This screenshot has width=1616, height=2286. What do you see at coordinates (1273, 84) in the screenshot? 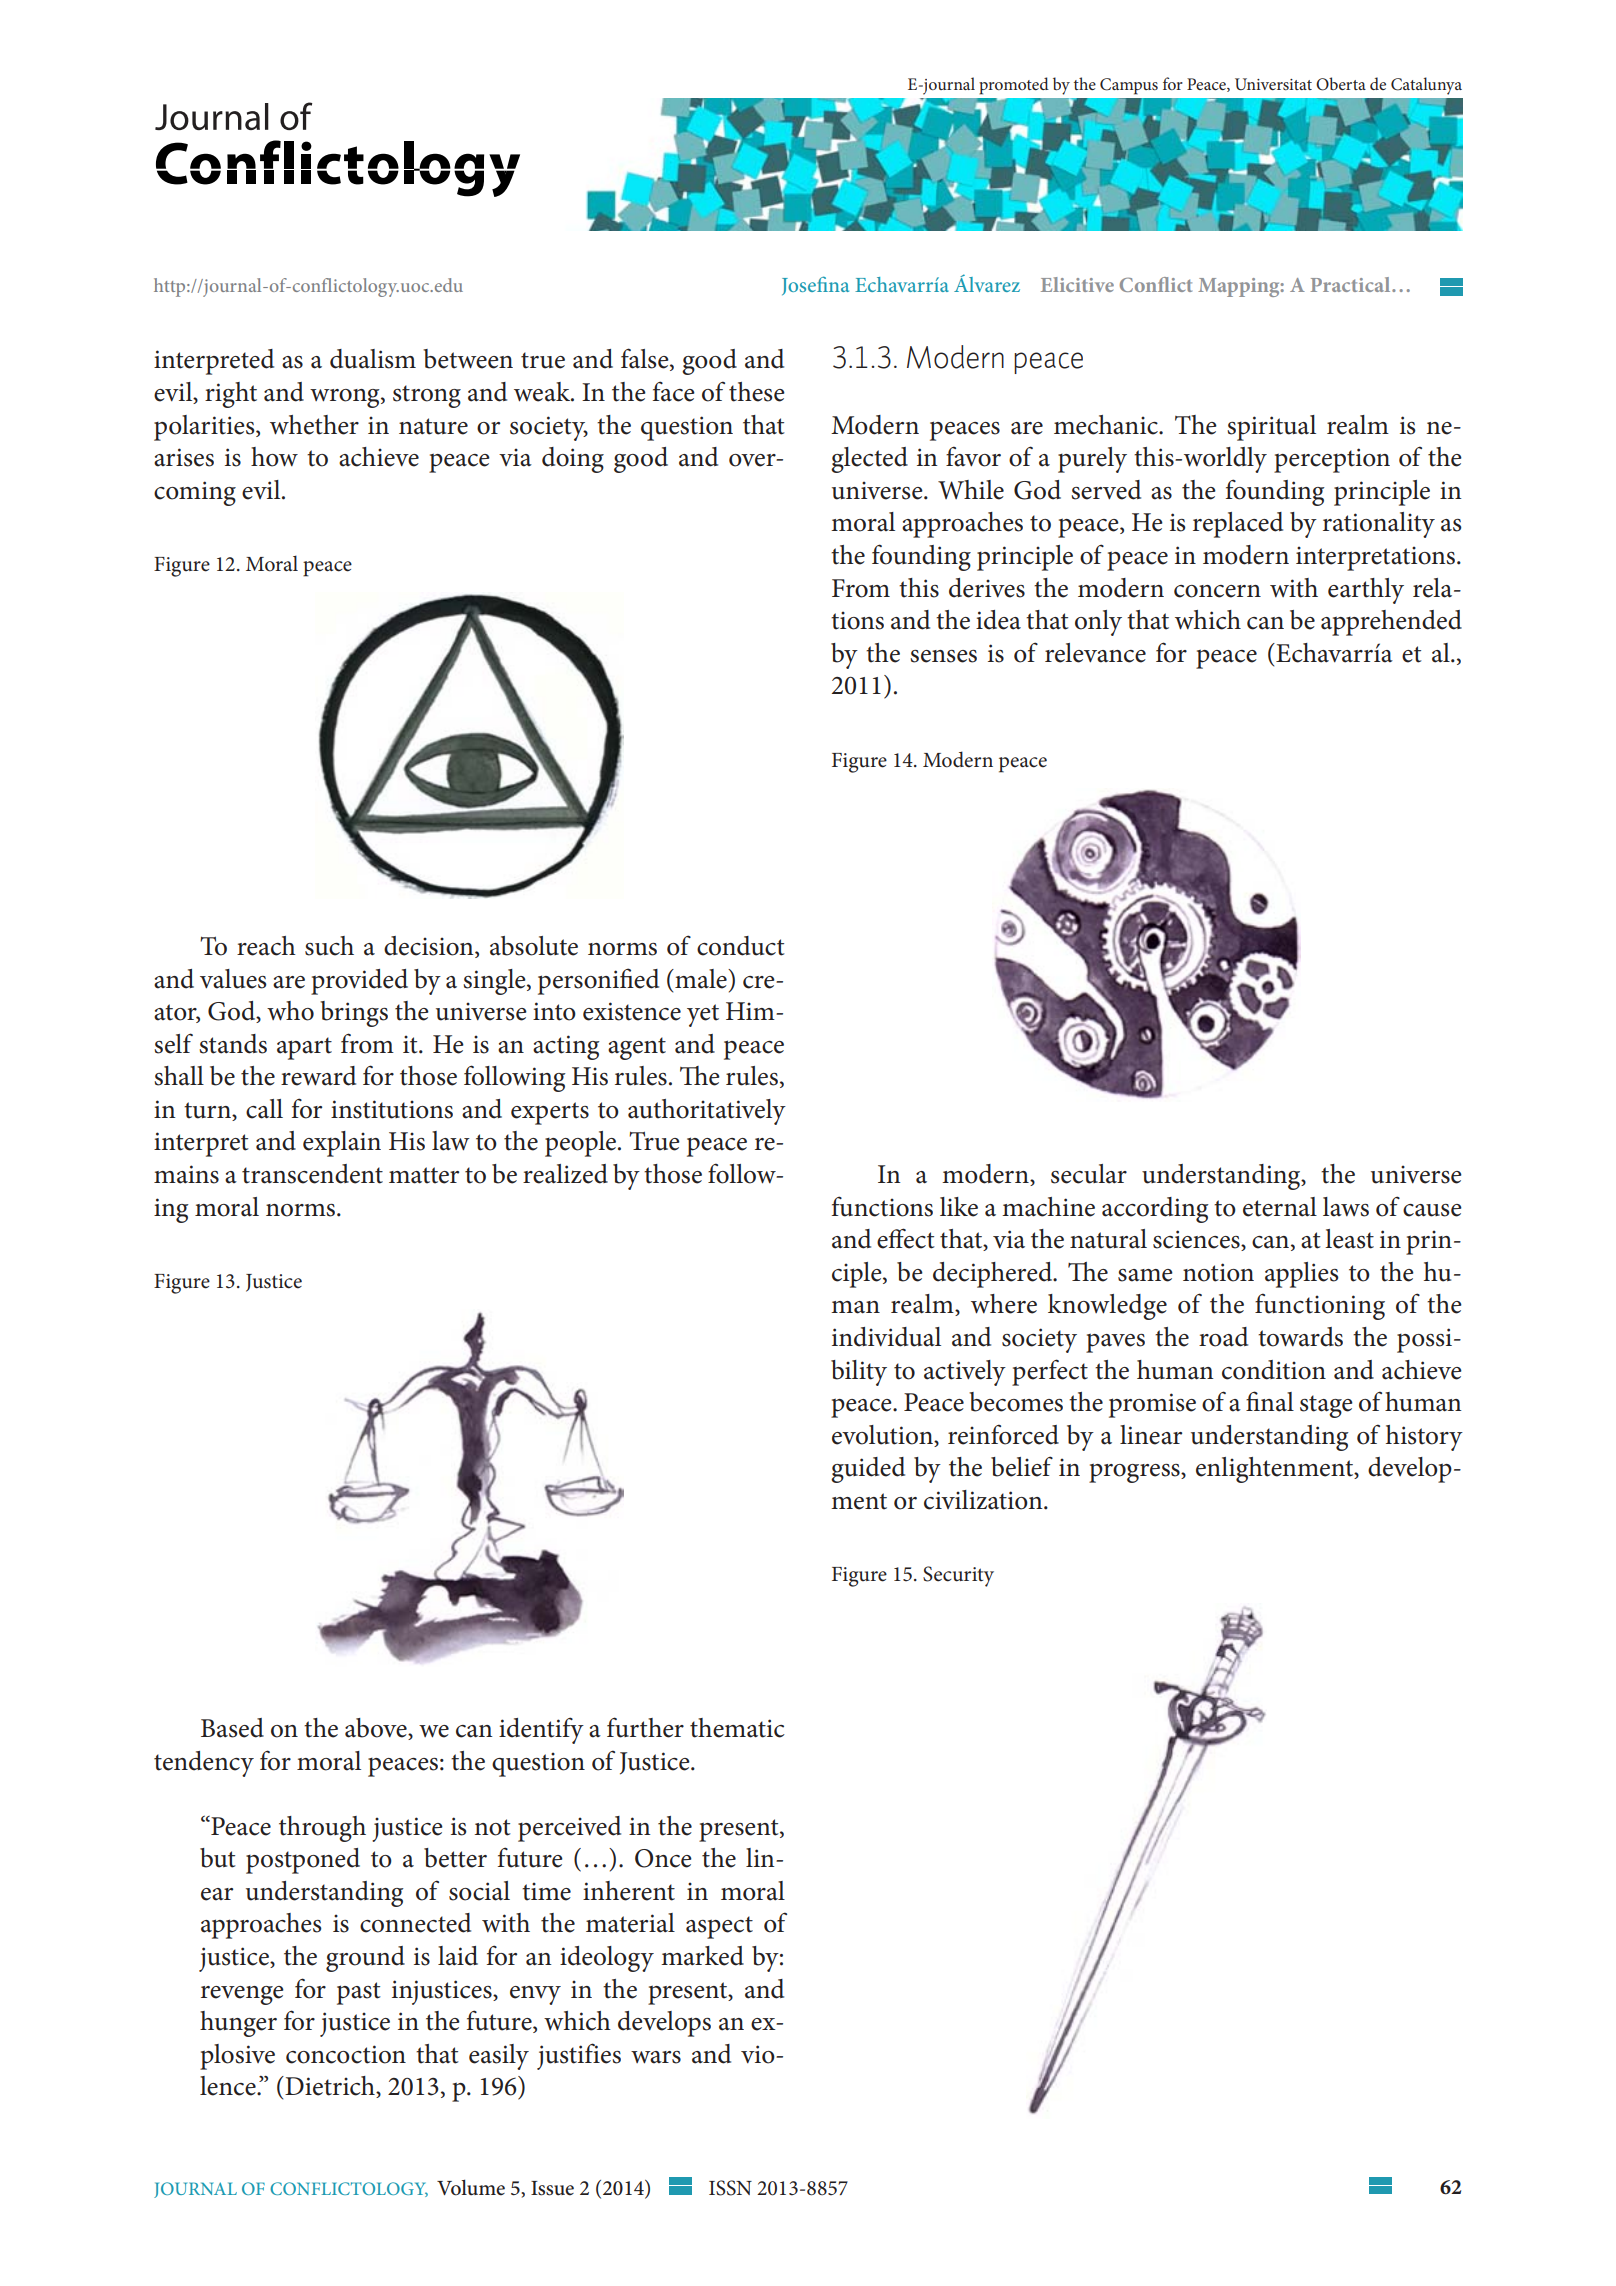
I see `Universitat` at bounding box center [1273, 84].
